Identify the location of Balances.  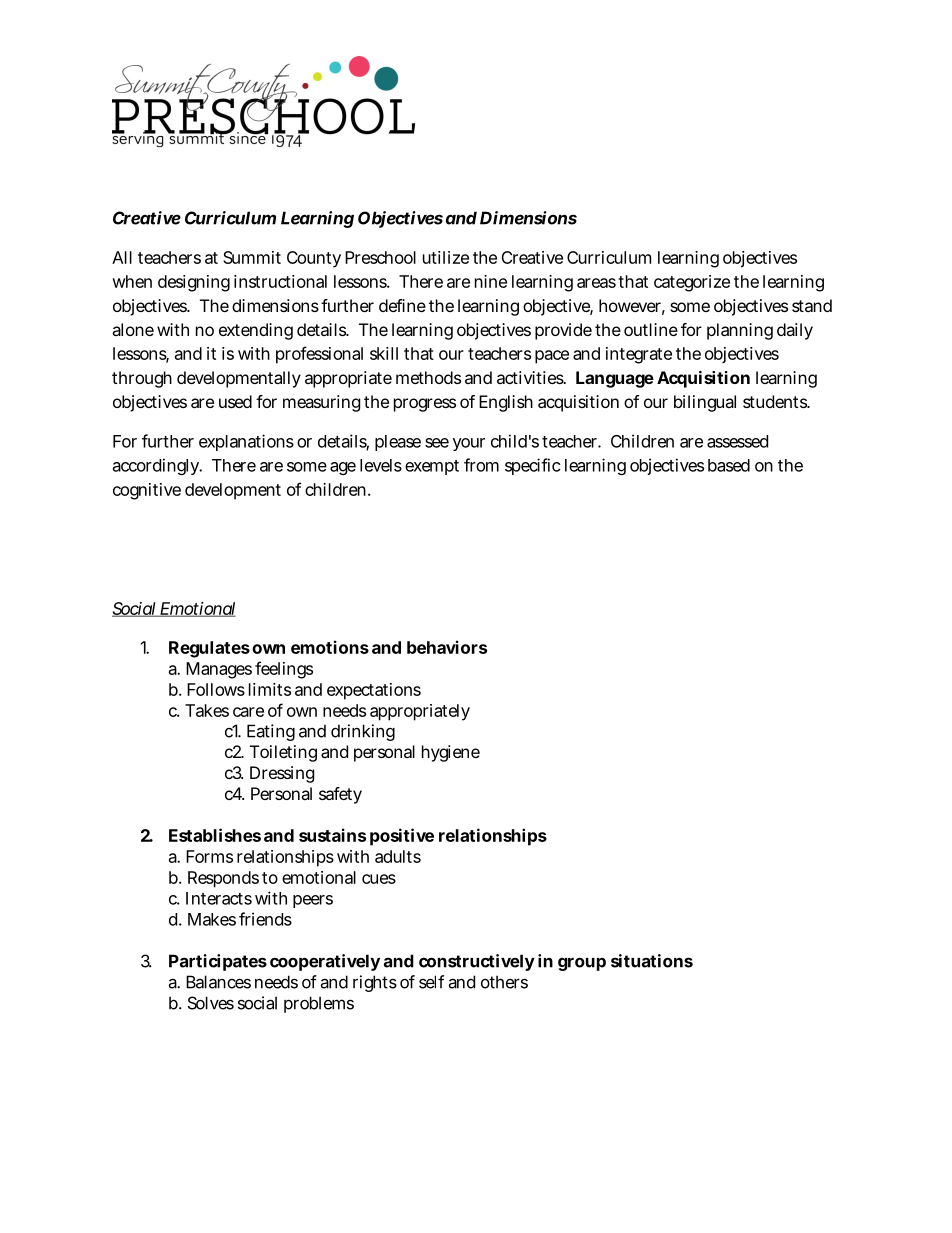
(218, 982).
